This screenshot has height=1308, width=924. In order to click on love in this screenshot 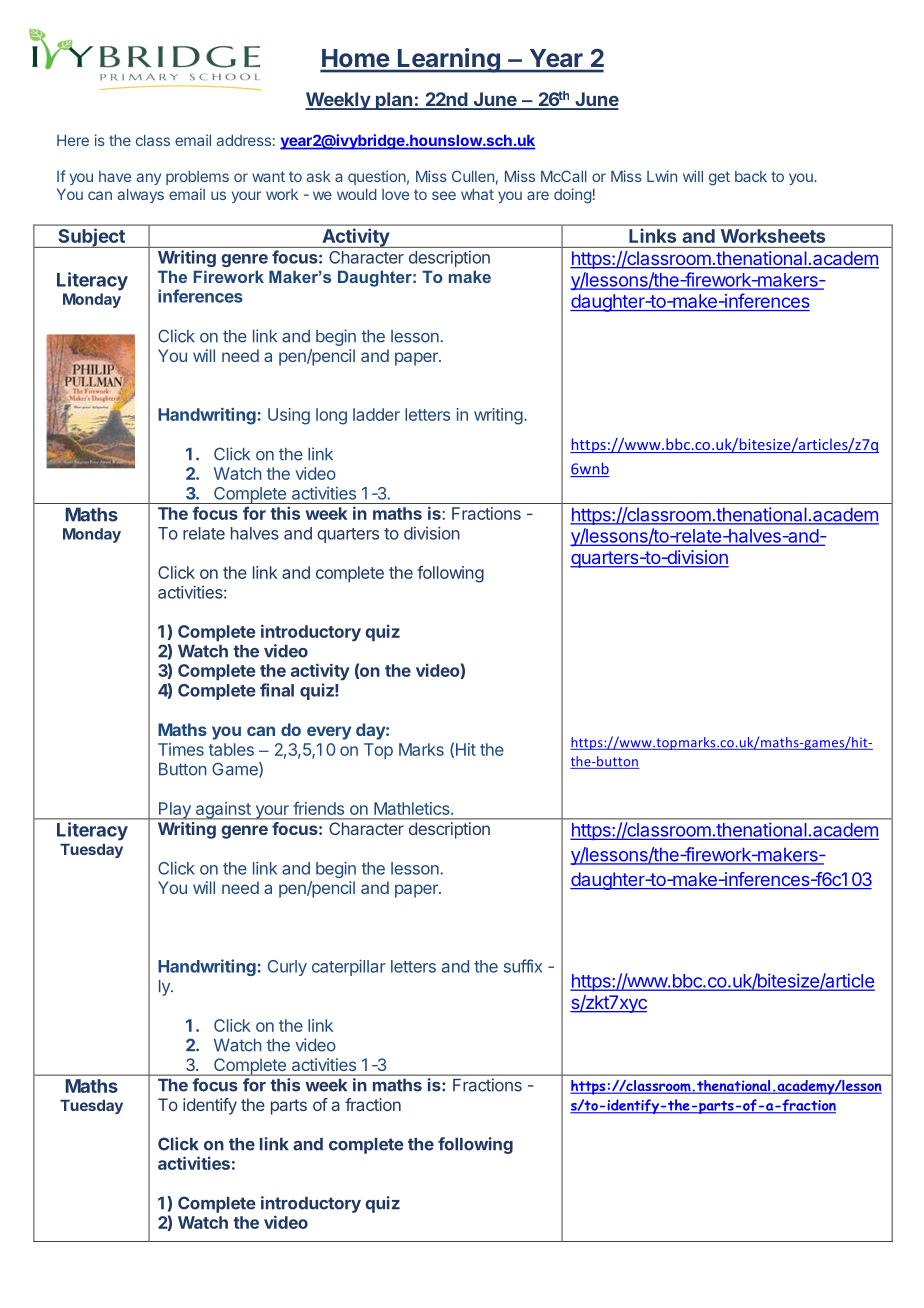, I will do `click(395, 194)`.
